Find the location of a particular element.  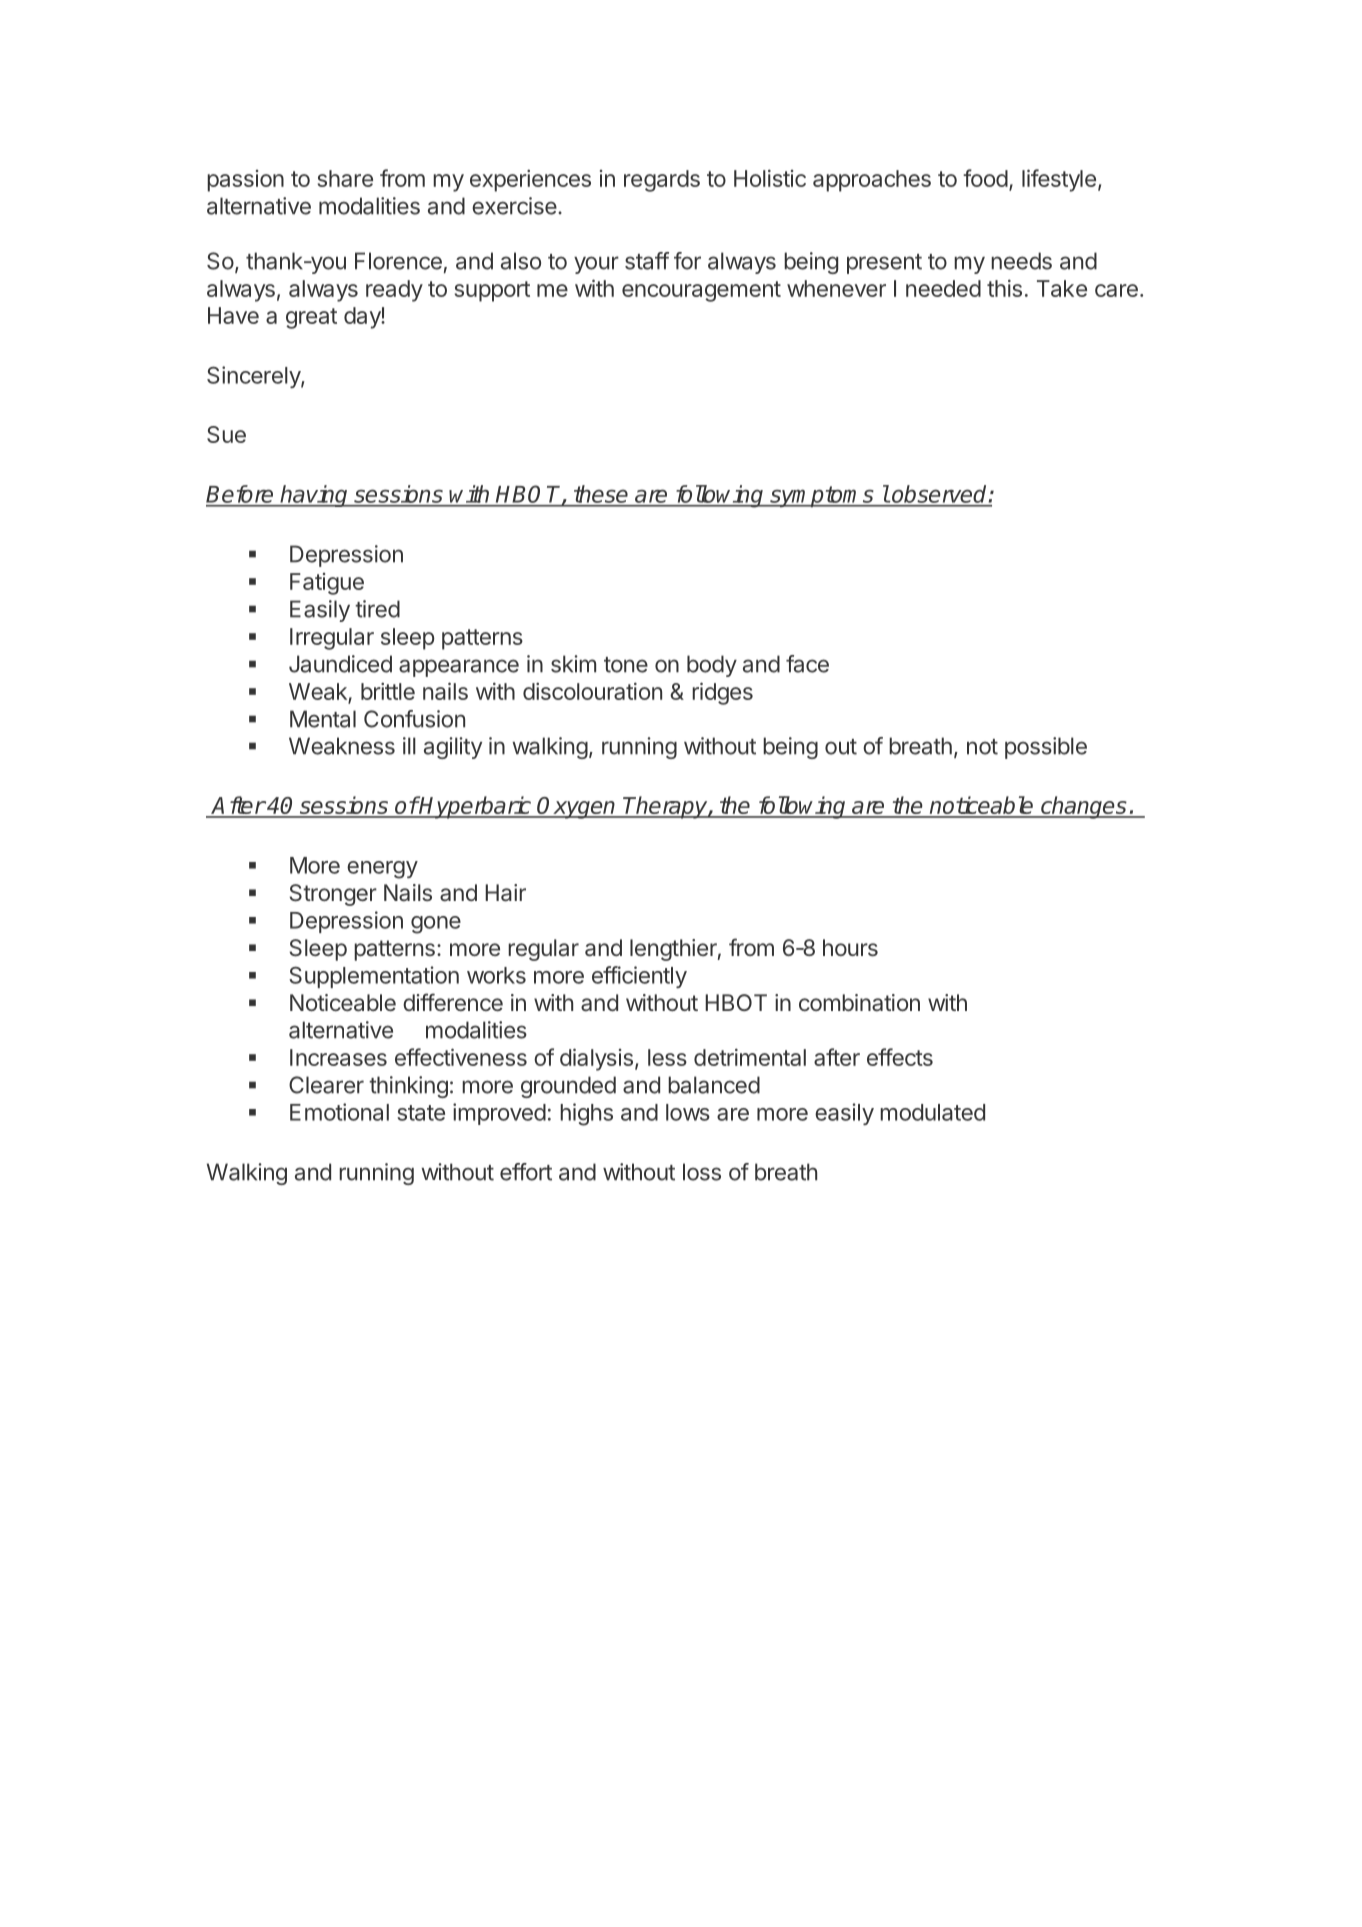

Stronger is located at coordinates (333, 895).
